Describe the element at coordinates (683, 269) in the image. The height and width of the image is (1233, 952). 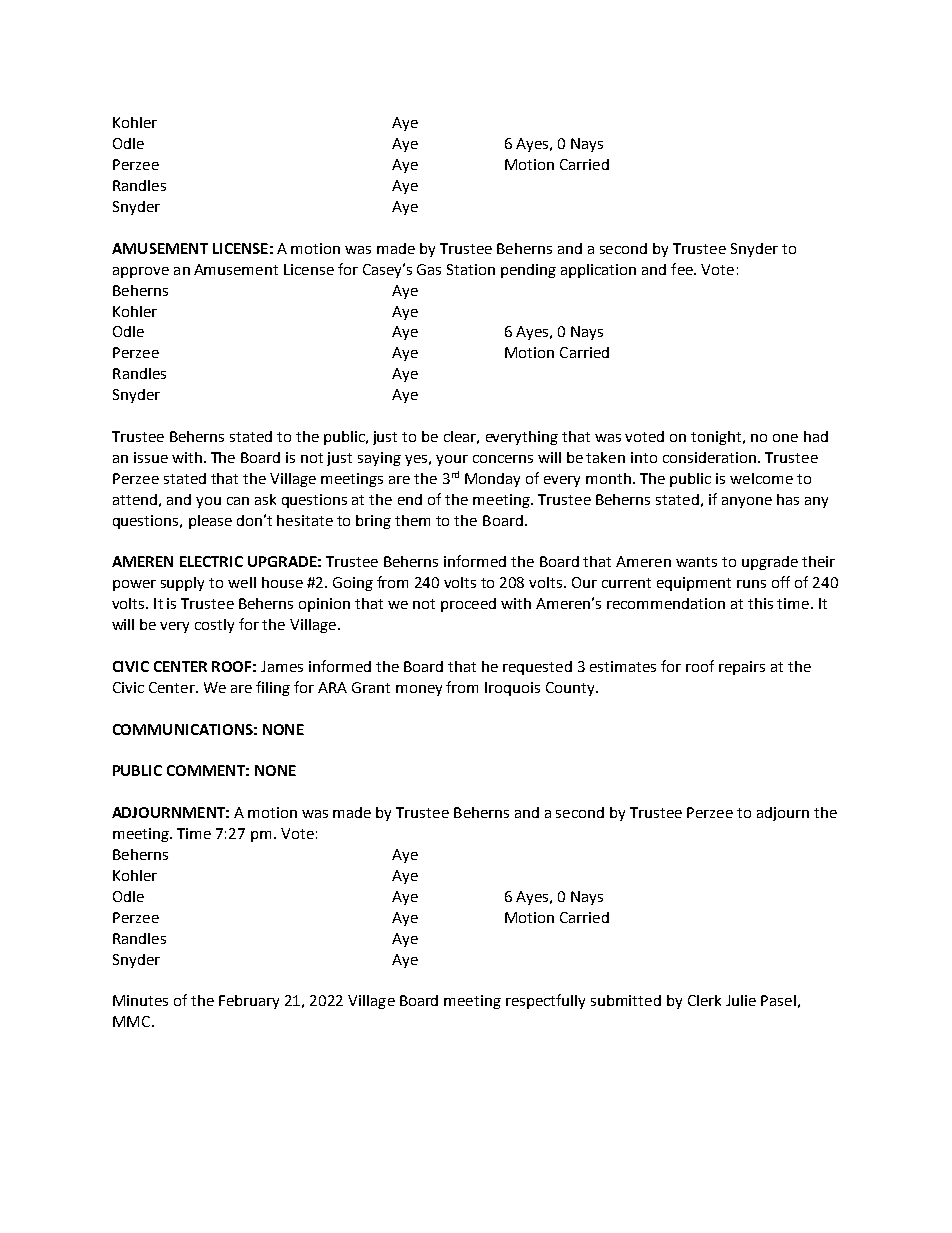
I see `fee` at that location.
